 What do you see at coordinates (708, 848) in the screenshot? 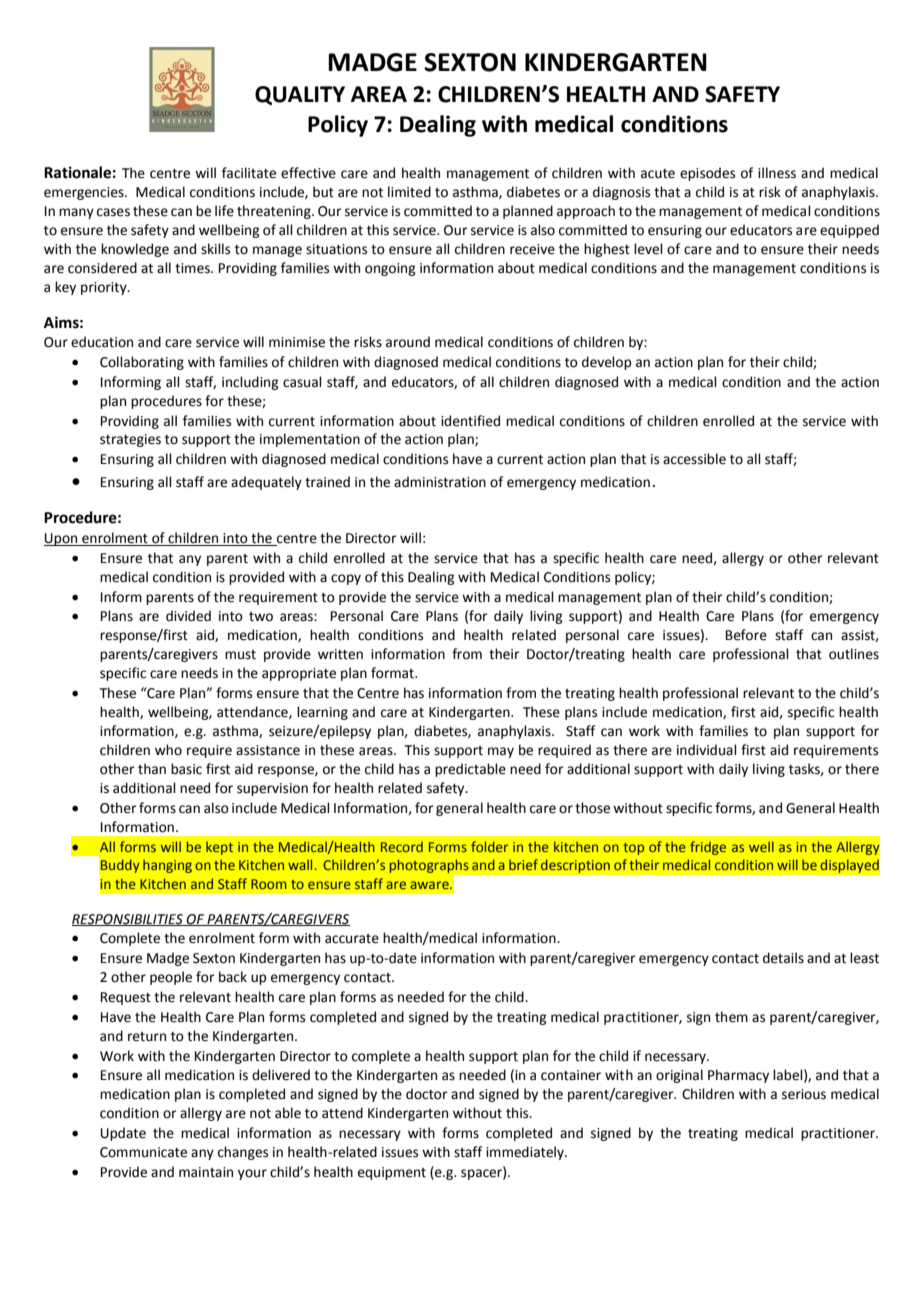
I see `fridge` at bounding box center [708, 848].
